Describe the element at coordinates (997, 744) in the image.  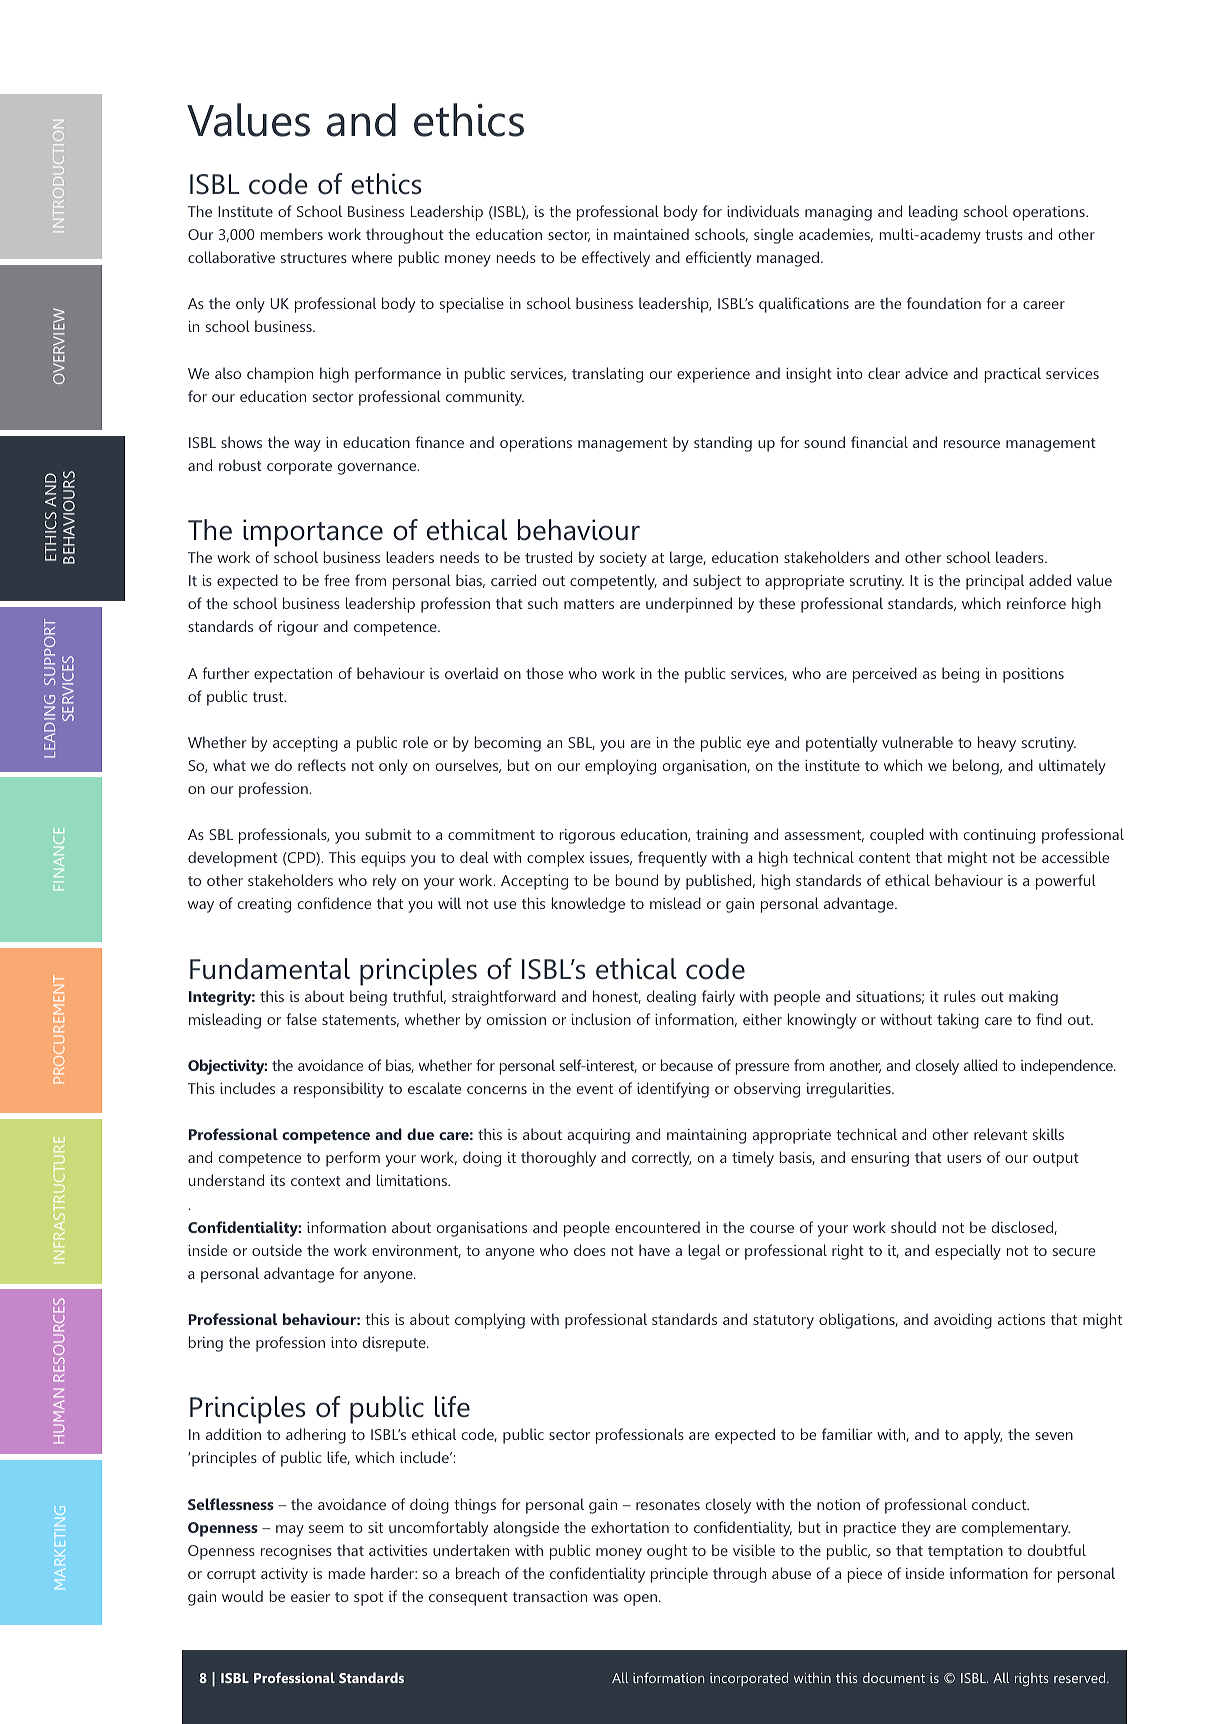
I see `heavy` at that location.
